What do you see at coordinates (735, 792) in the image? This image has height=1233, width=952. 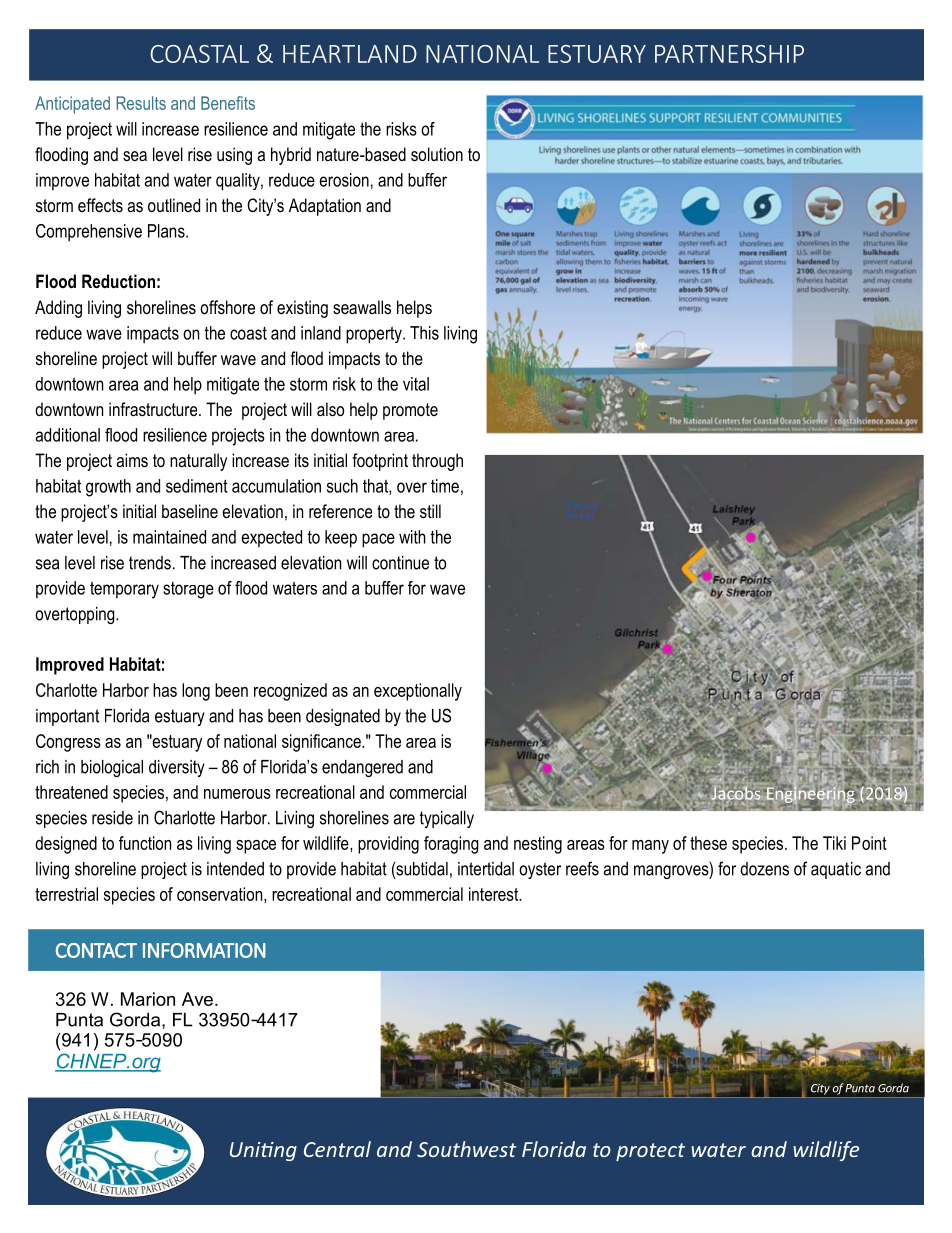 I see `Jacobs` at bounding box center [735, 792].
